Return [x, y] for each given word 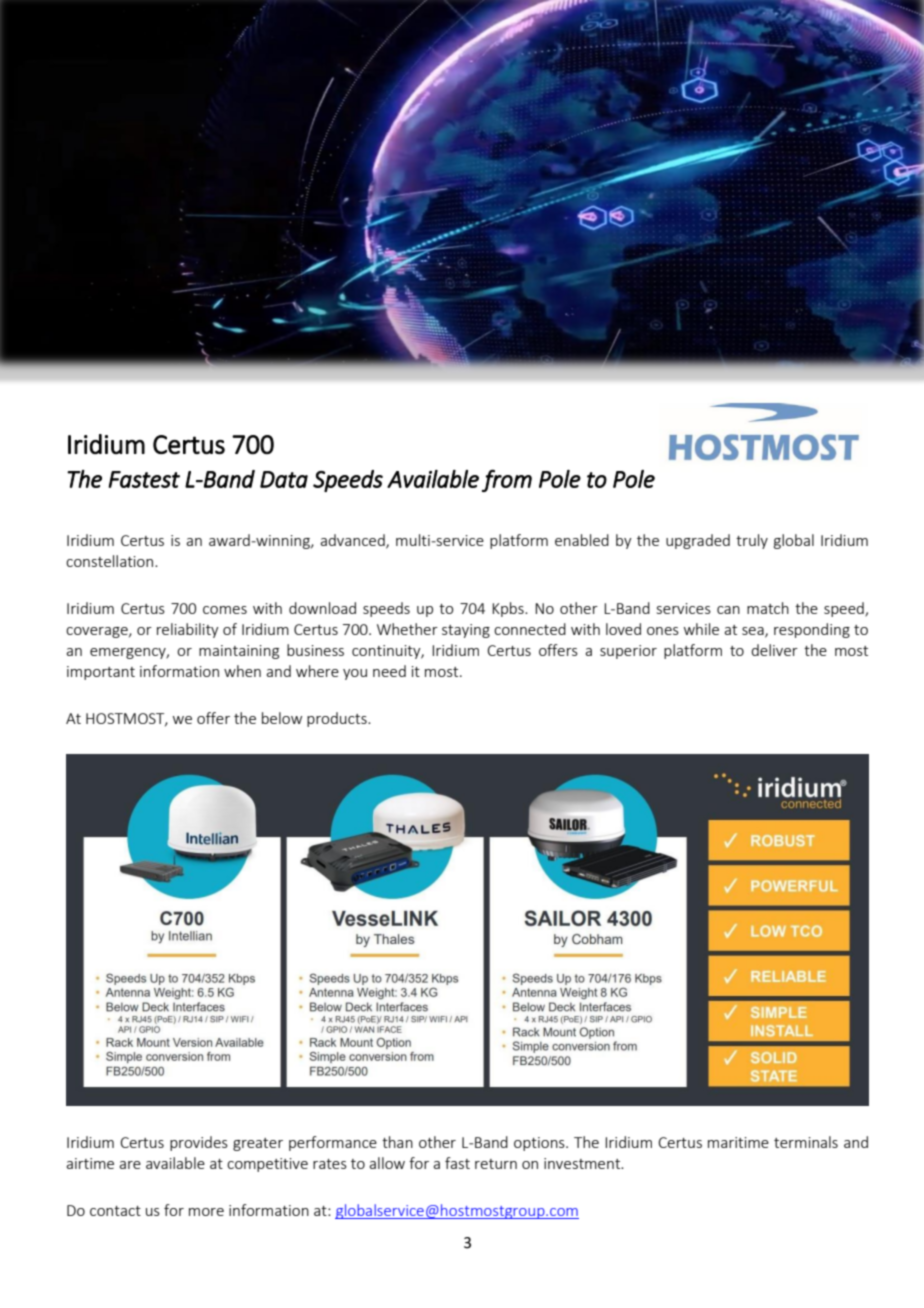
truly [752, 541]
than [397, 1142]
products [338, 719]
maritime [738, 1142]
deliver [774, 650]
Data [284, 479]
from [507, 480]
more [206, 1212]
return [496, 1164]
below [282, 718]
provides [199, 1143]
